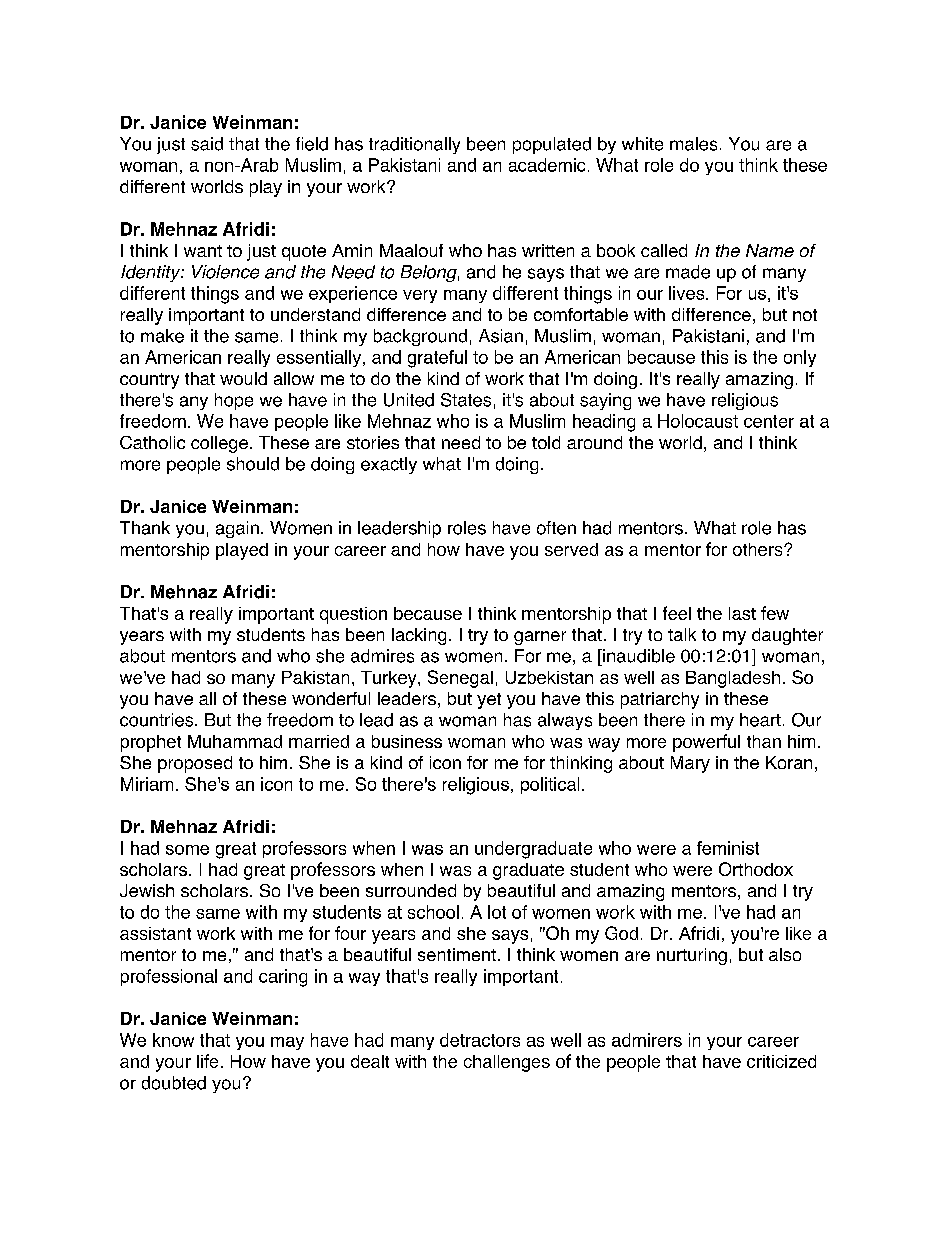 The width and height of the screenshot is (952, 1233). I want to click on Holocaust, so click(698, 421).
